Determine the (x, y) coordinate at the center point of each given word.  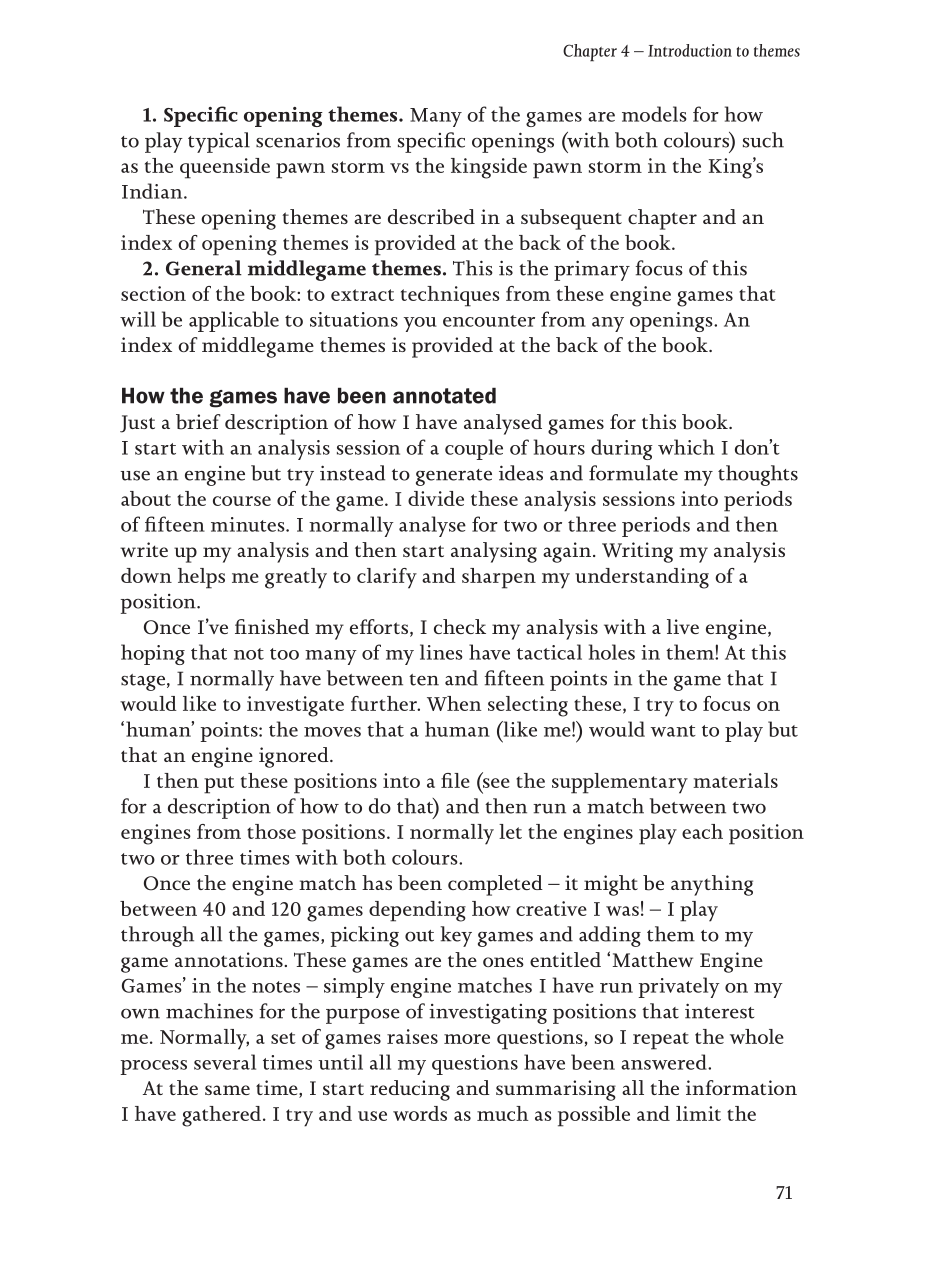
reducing (410, 1090)
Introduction (690, 50)
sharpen (499, 578)
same (227, 1090)
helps (201, 578)
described (431, 217)
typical (219, 142)
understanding (642, 578)
